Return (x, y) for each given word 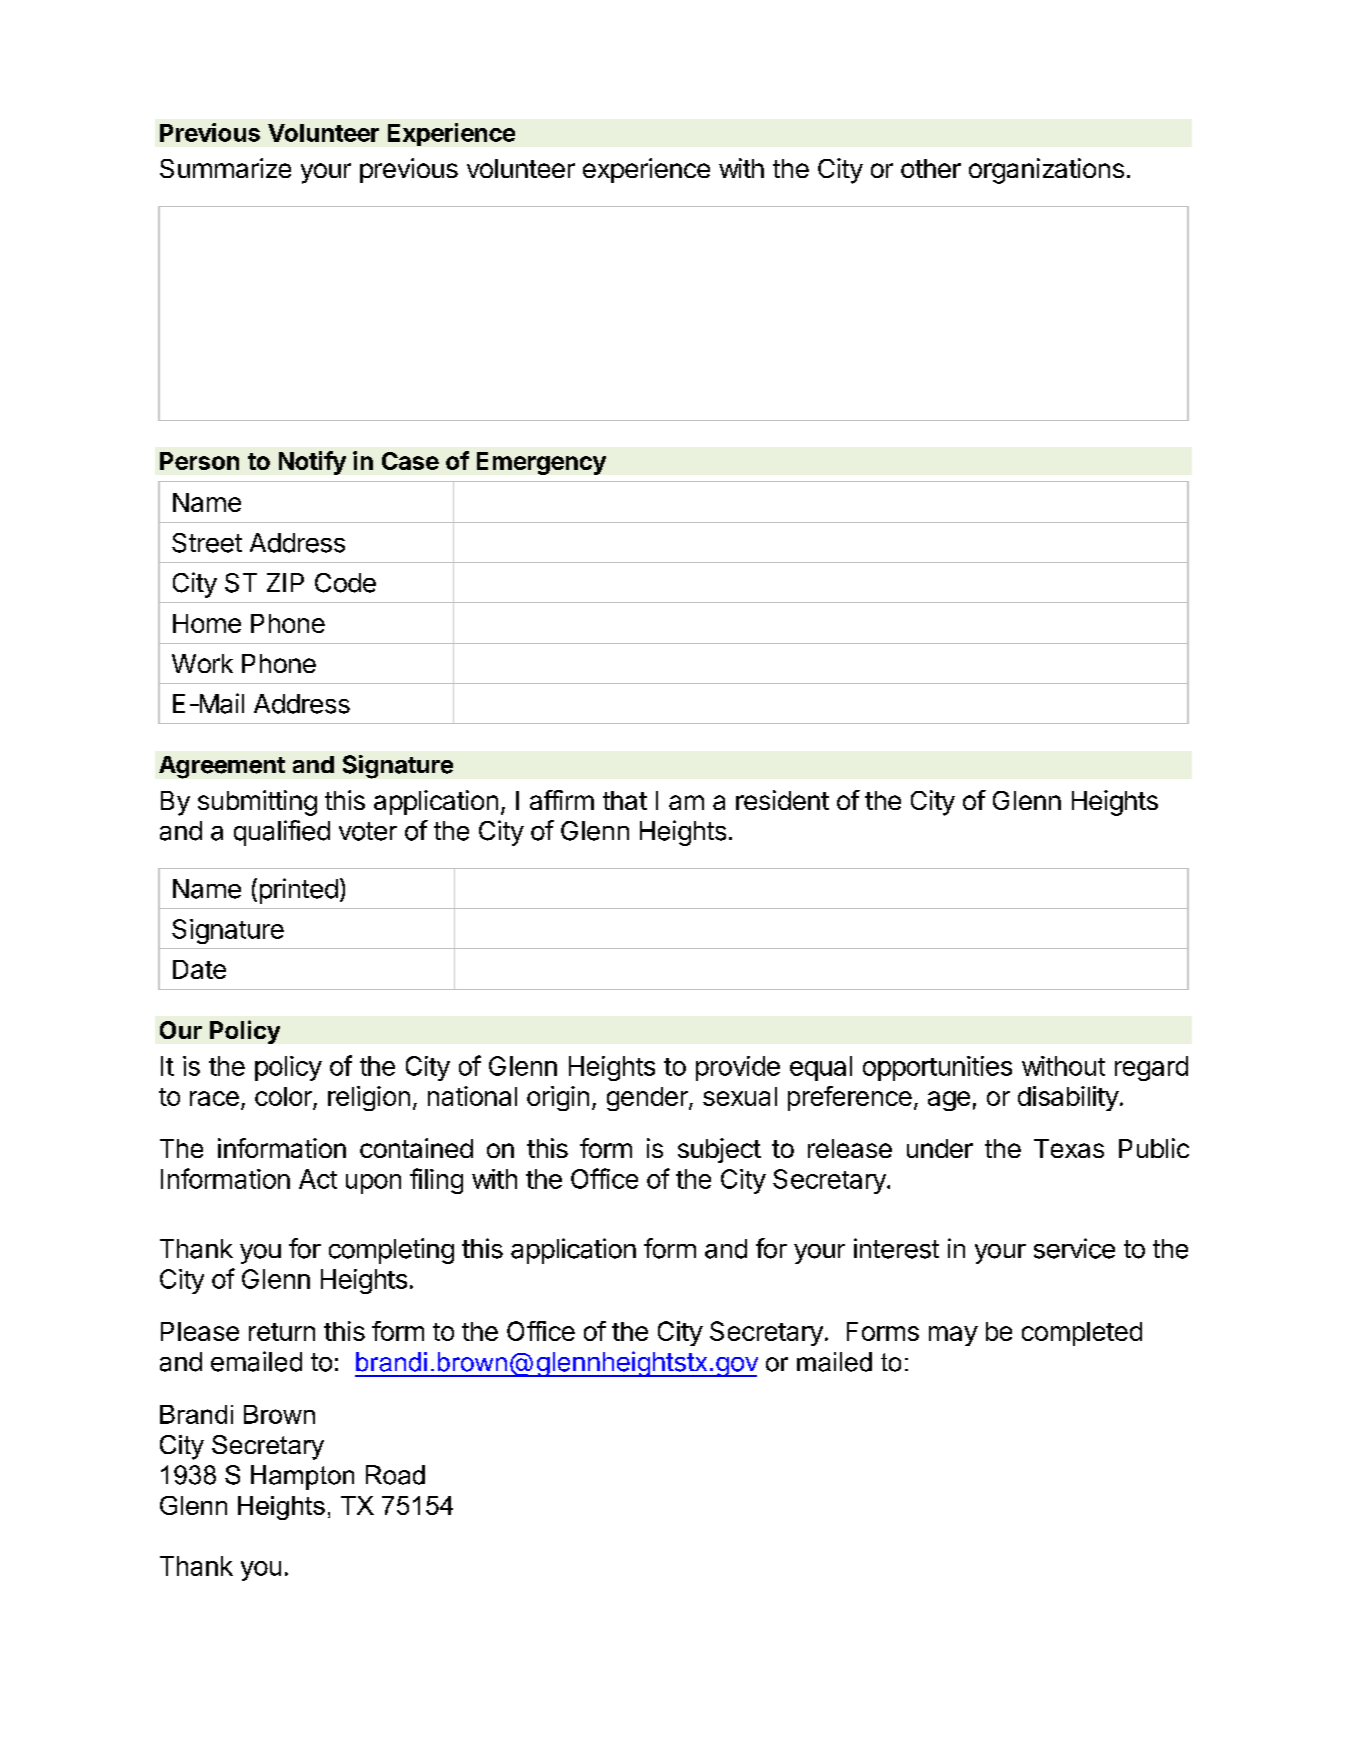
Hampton (302, 1477)
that (625, 800)
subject (719, 1150)
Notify (312, 463)
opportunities (937, 1068)
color (284, 1098)
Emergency (541, 463)
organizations (1046, 171)
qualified (282, 833)
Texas (1069, 1148)
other (931, 168)
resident (782, 800)
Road (395, 1475)
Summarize (225, 168)
